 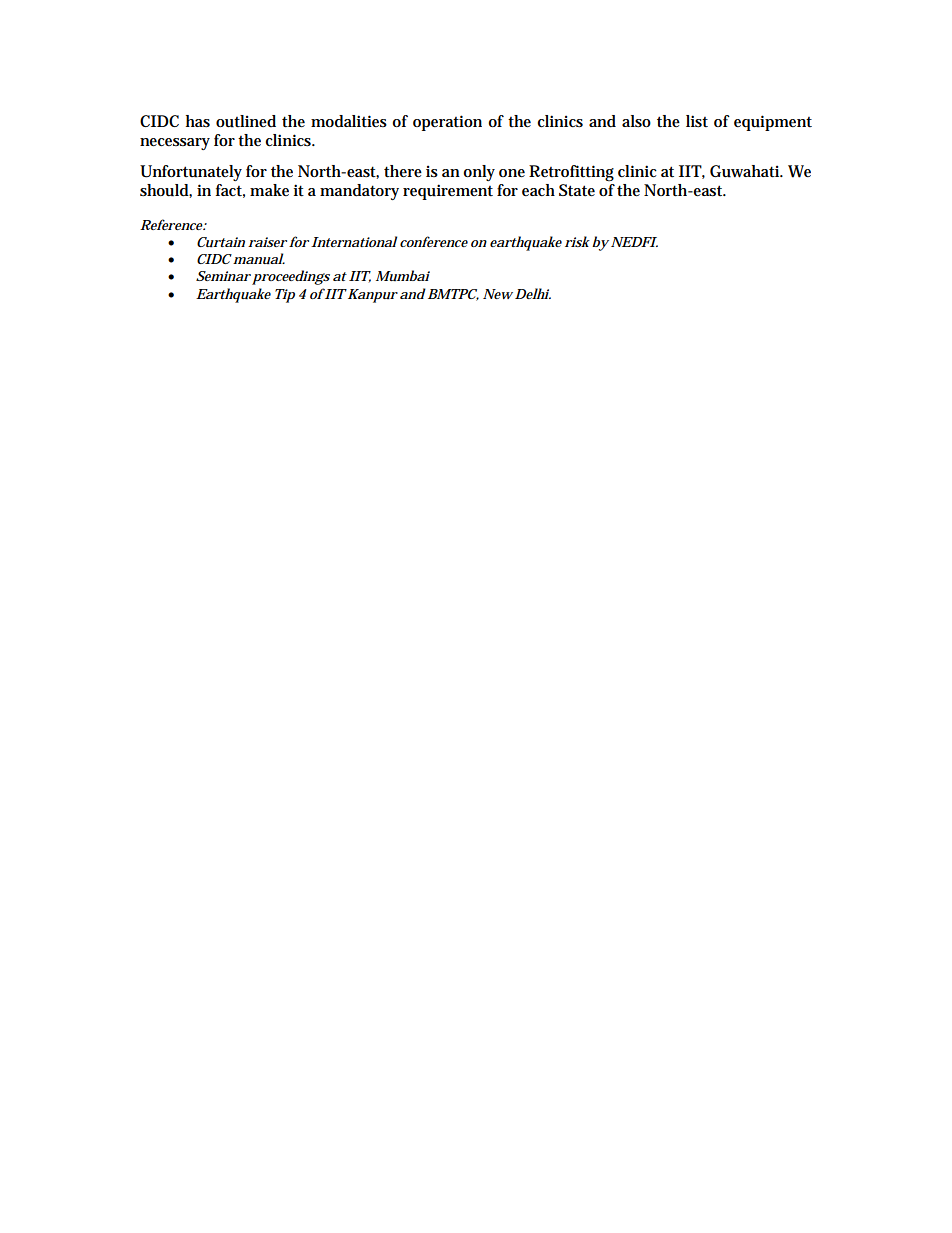 I want to click on list, so click(x=697, y=121).
